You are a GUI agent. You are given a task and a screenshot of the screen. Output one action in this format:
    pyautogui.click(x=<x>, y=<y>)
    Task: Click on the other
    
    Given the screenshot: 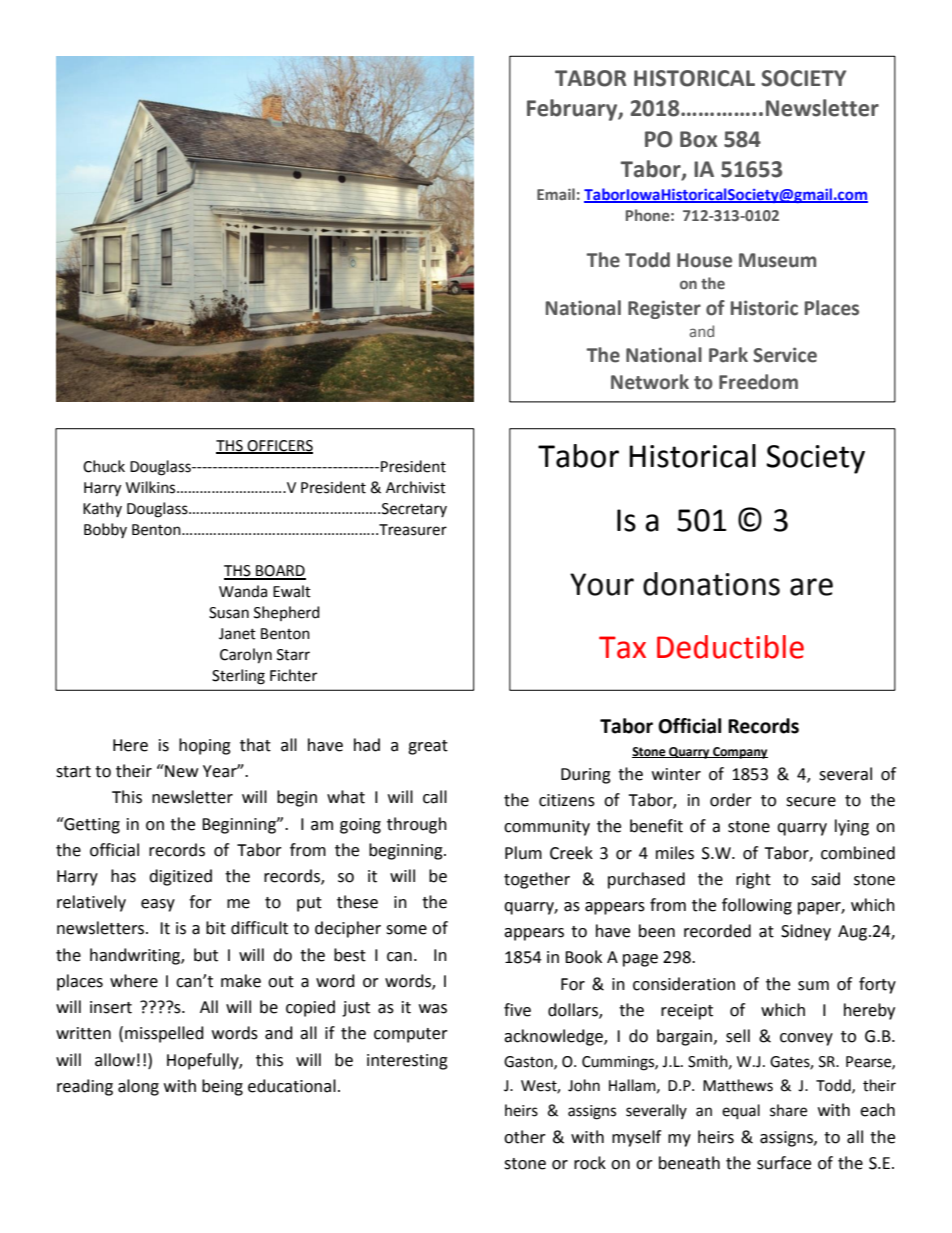 What is the action you would take?
    pyautogui.click(x=525, y=1137)
